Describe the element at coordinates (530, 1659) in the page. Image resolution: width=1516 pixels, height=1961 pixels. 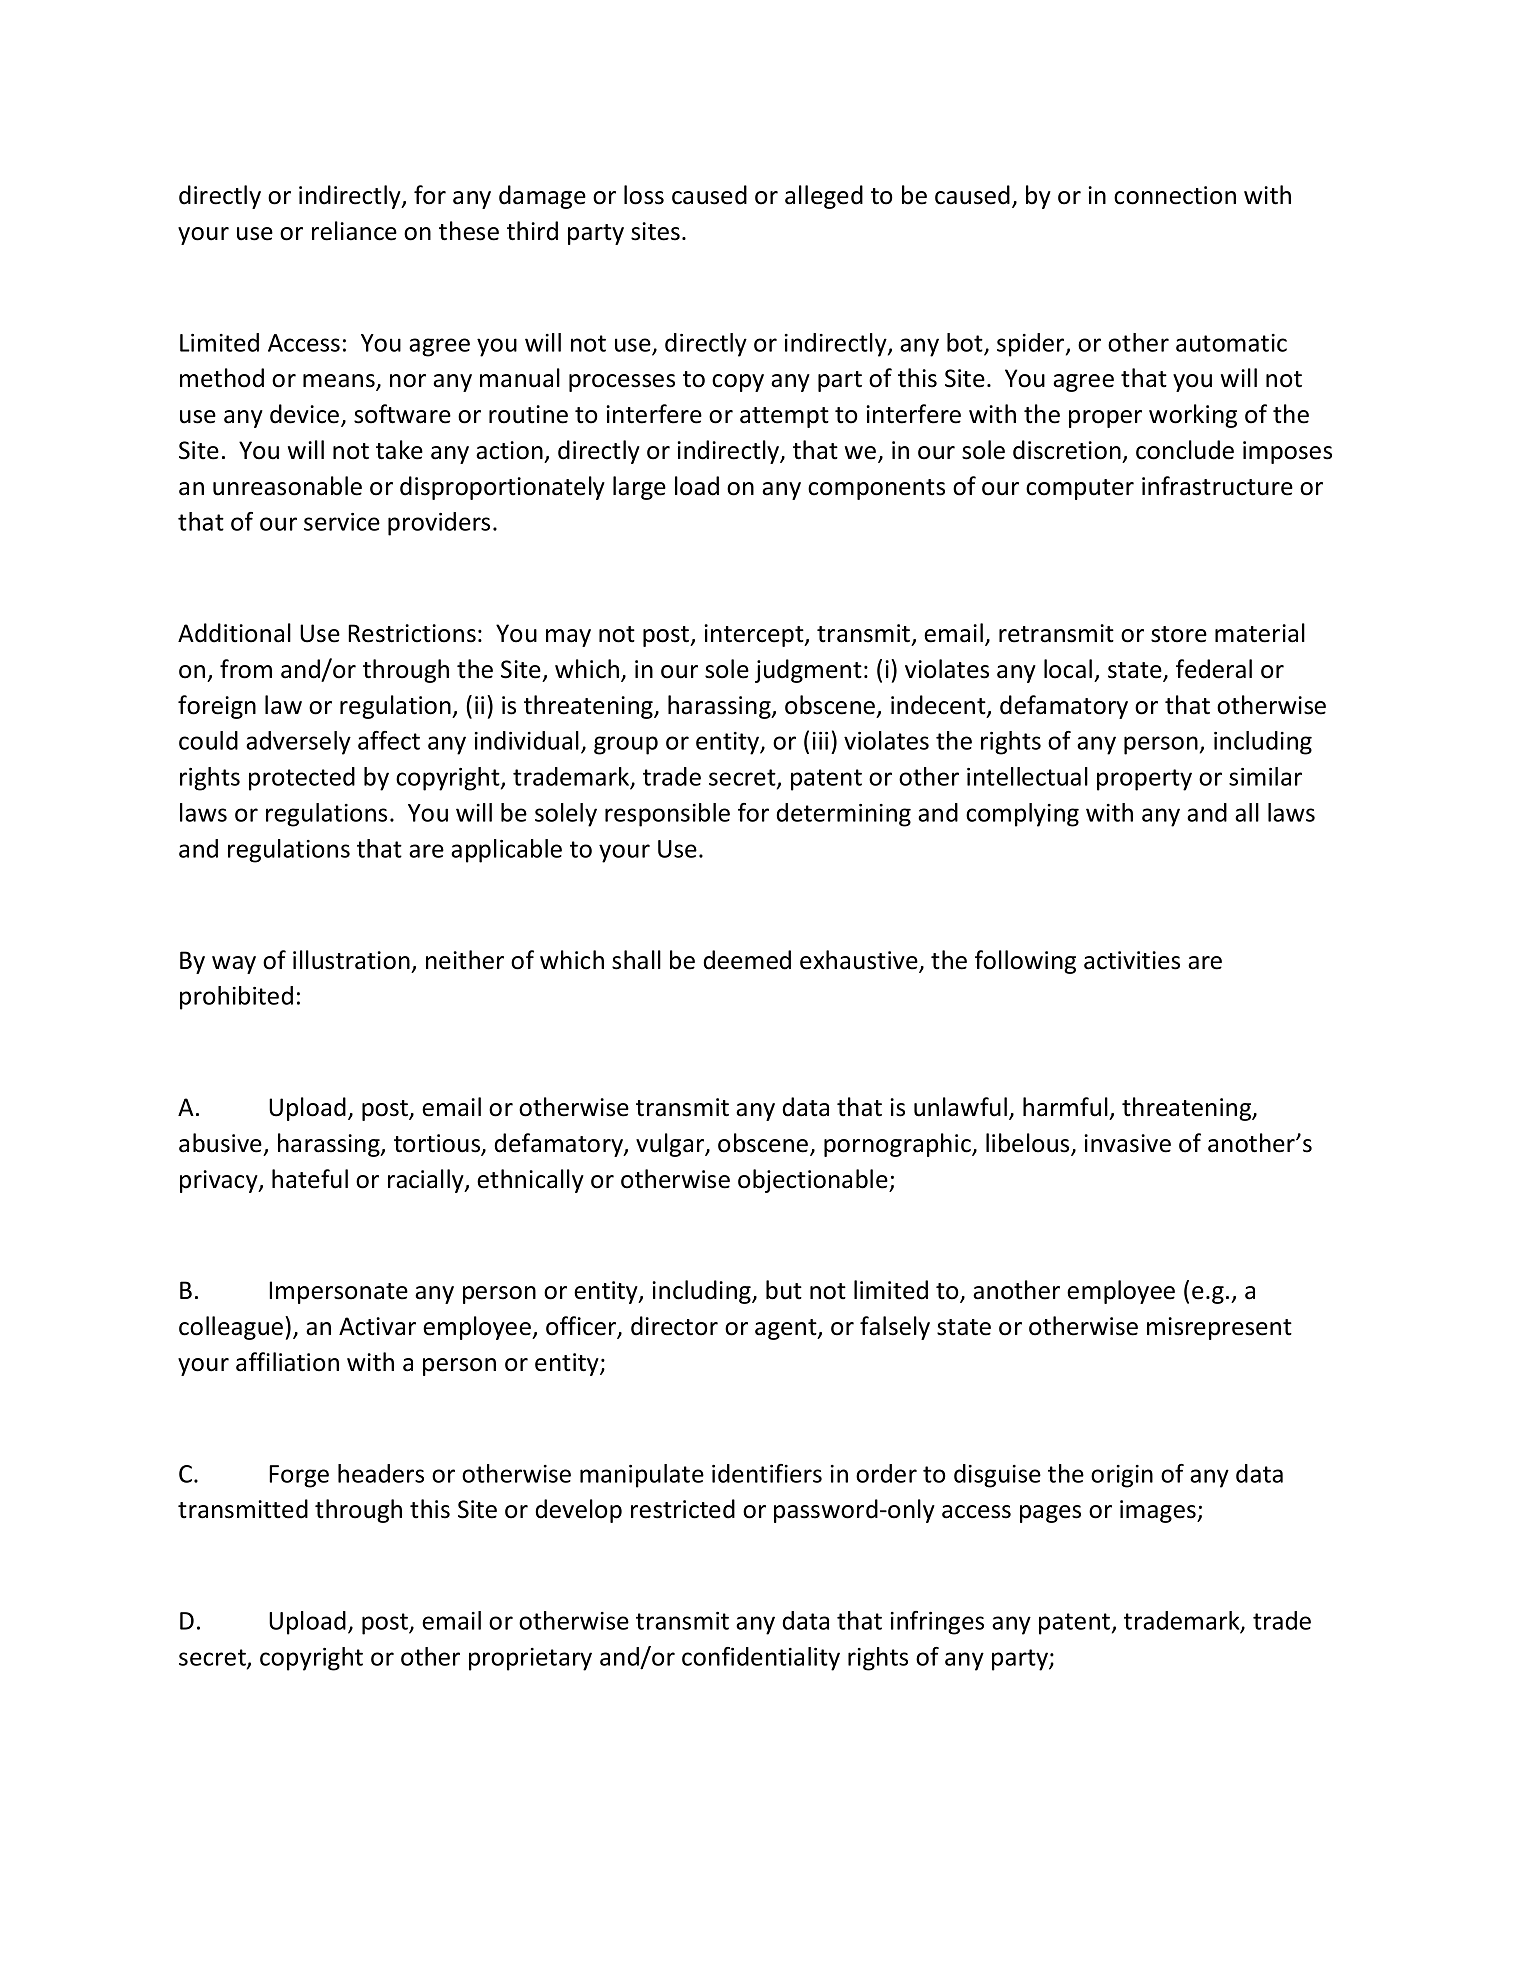
I see `proprietary` at that location.
